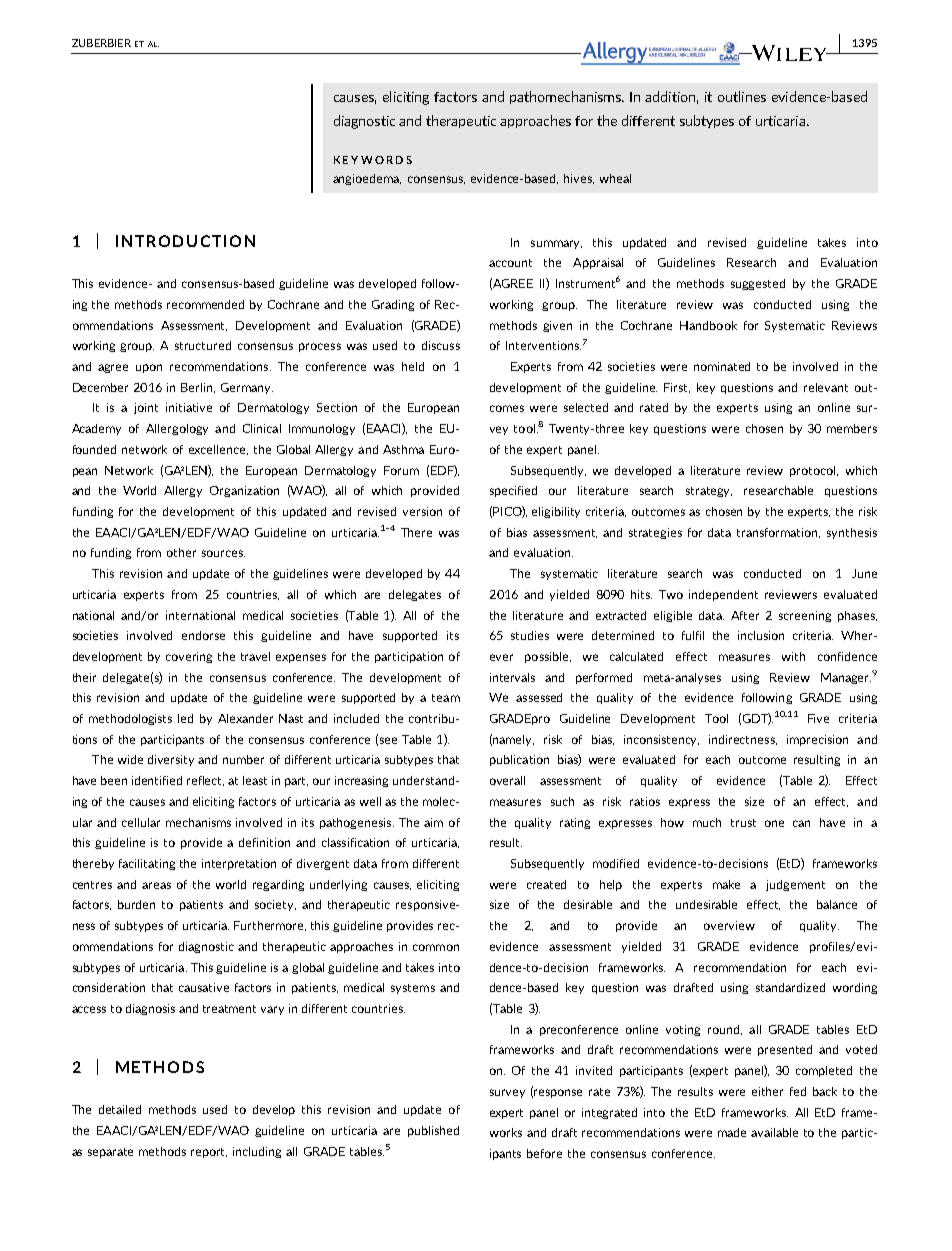 The width and height of the document is (952, 1251). Describe the element at coordinates (185, 241) in the document. I see `INTRODUCTION` at that location.
